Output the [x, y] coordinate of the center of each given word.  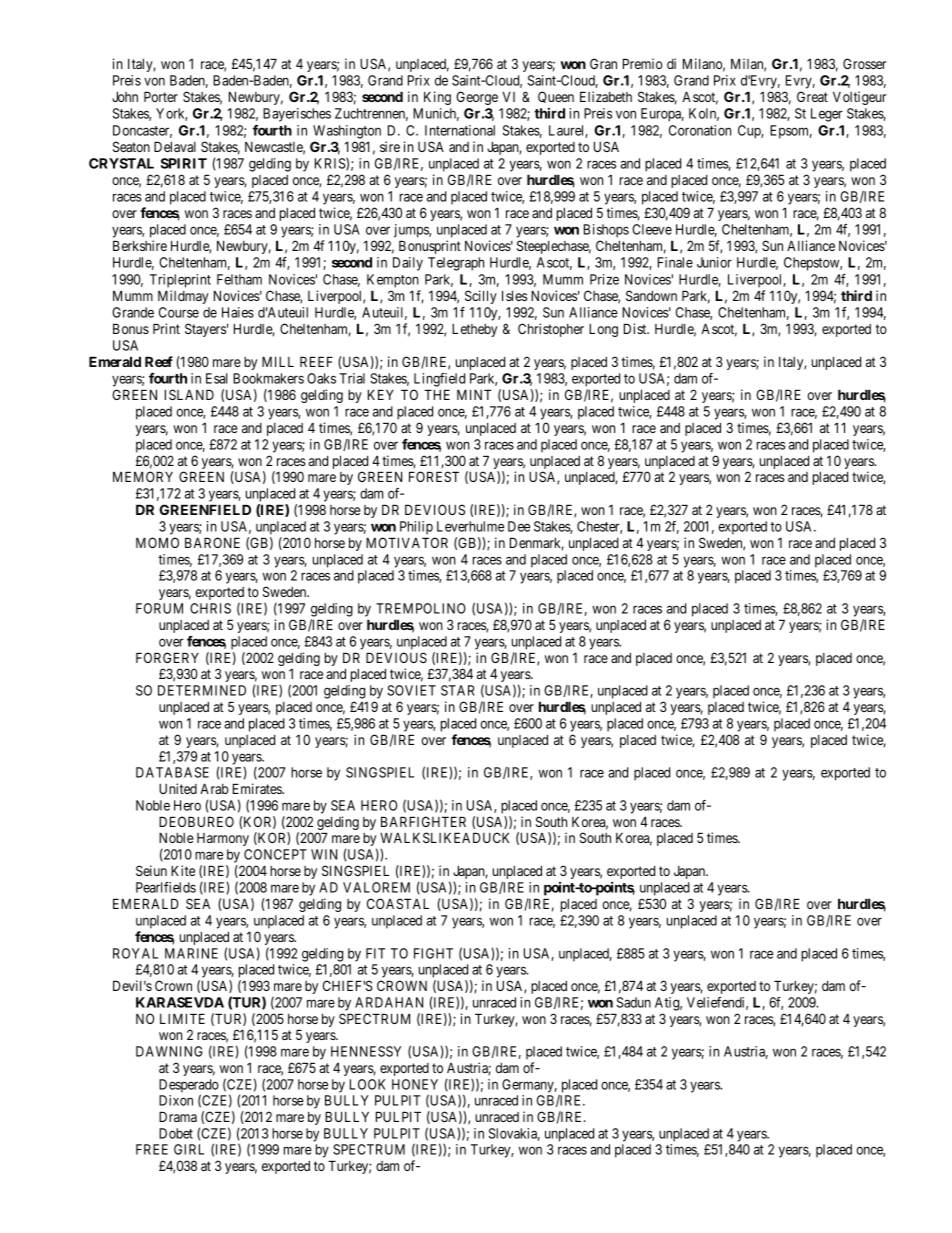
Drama [178, 1116]
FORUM [159, 608]
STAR [457, 690]
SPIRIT [184, 163]
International [460, 130]
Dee [519, 526]
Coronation [700, 130]
